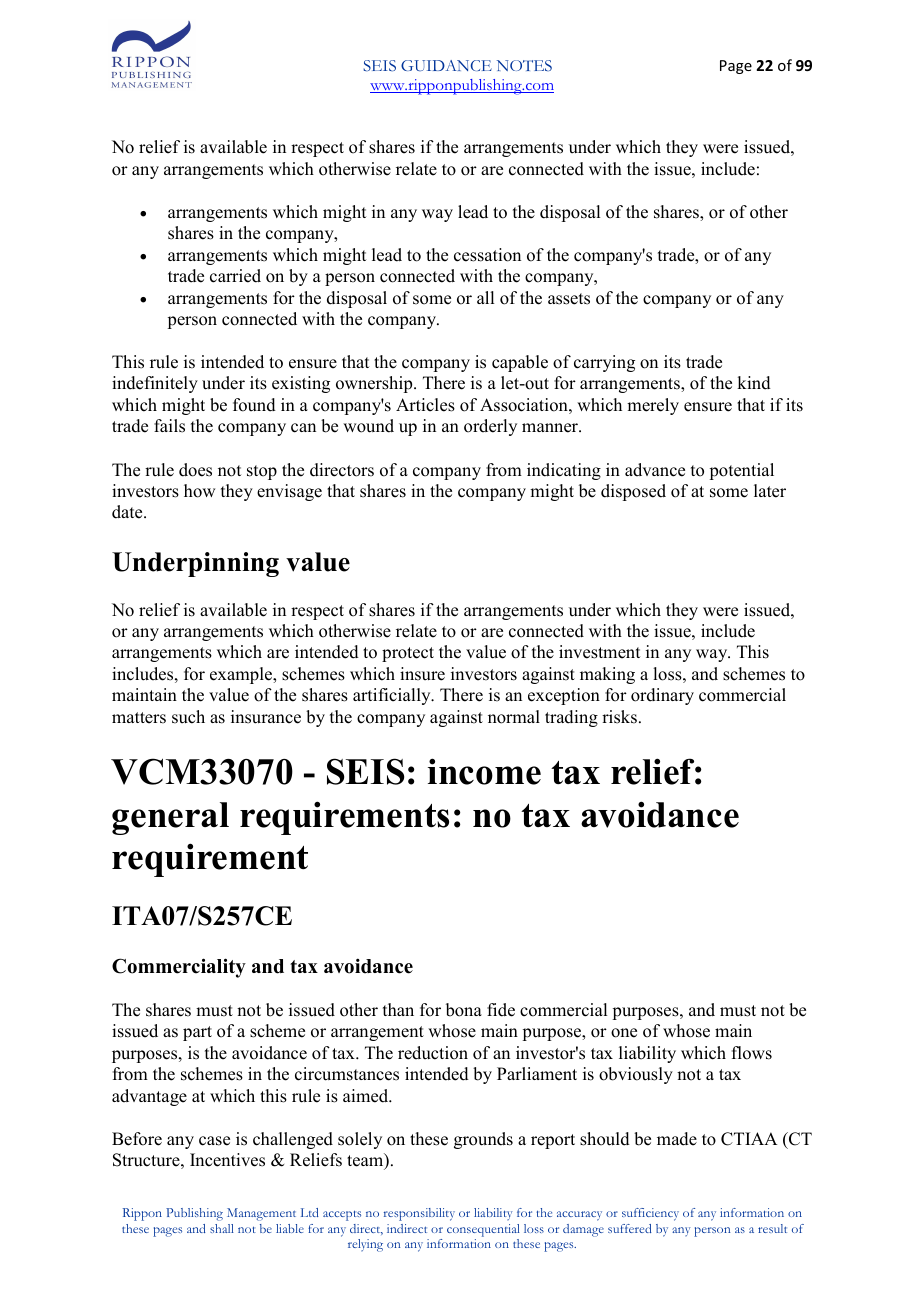 Image resolution: width=924 pixels, height=1308 pixels. I want to click on orderly, so click(490, 427).
